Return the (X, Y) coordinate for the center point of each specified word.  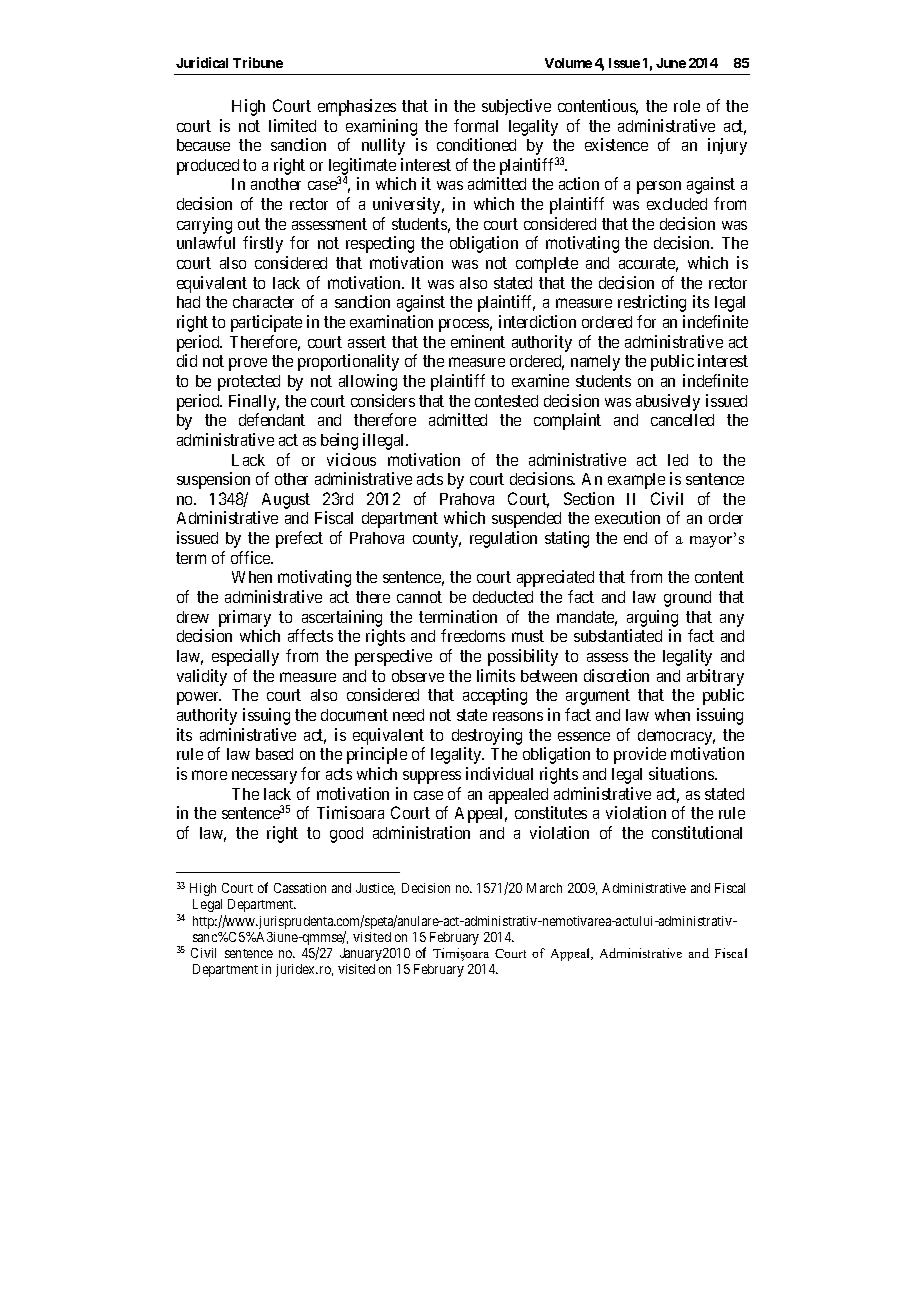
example (636, 481)
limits (496, 675)
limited (292, 125)
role (687, 106)
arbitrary (715, 677)
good (346, 835)
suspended (526, 520)
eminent (478, 341)
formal (476, 125)
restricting (652, 303)
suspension (213, 480)
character (263, 302)
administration (421, 832)
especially (245, 657)
